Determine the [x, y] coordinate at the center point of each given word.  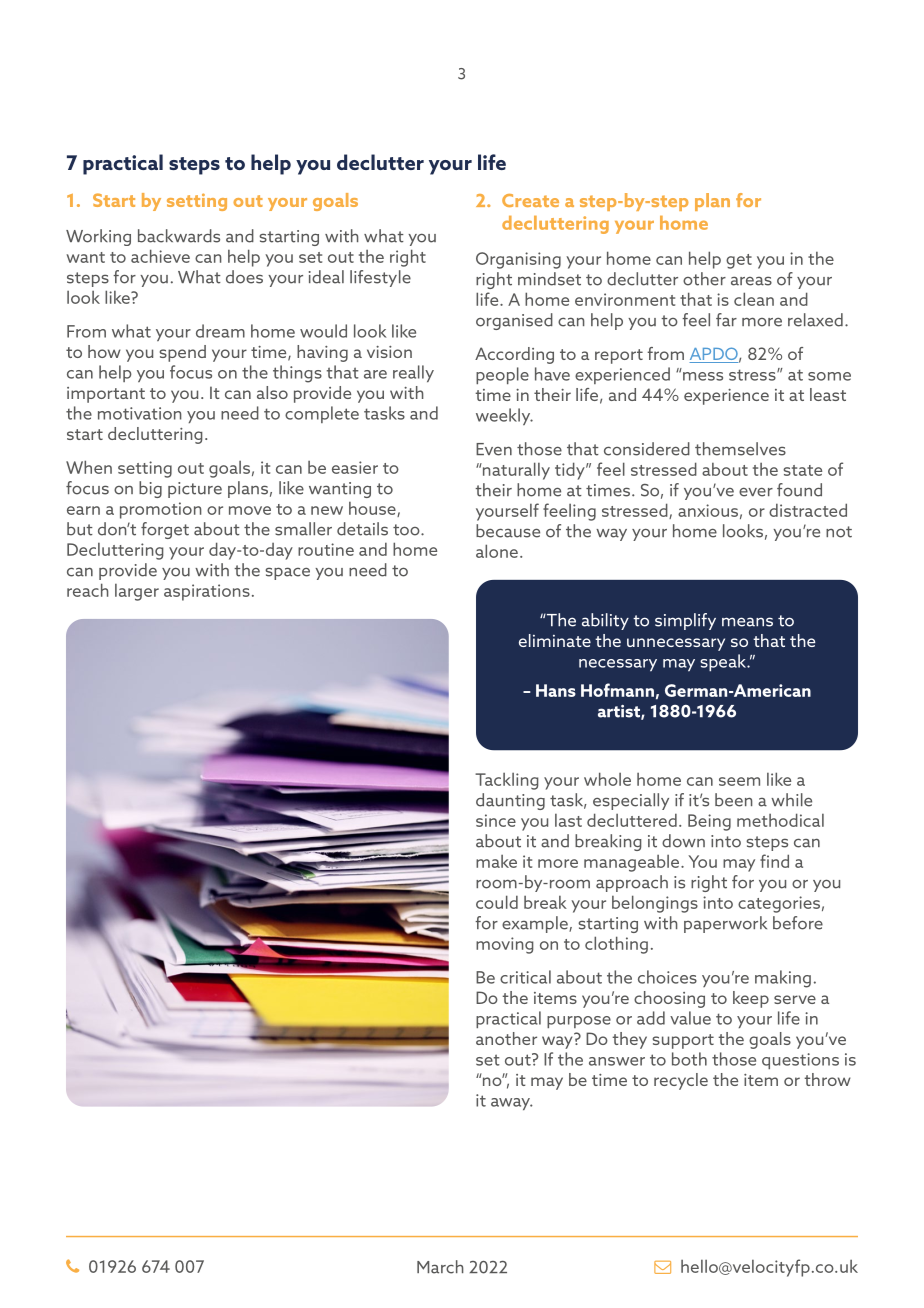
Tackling [507, 781]
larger [137, 592]
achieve [160, 256]
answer [617, 1061]
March [440, 1267]
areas [751, 281]
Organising [518, 260]
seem [739, 781]
